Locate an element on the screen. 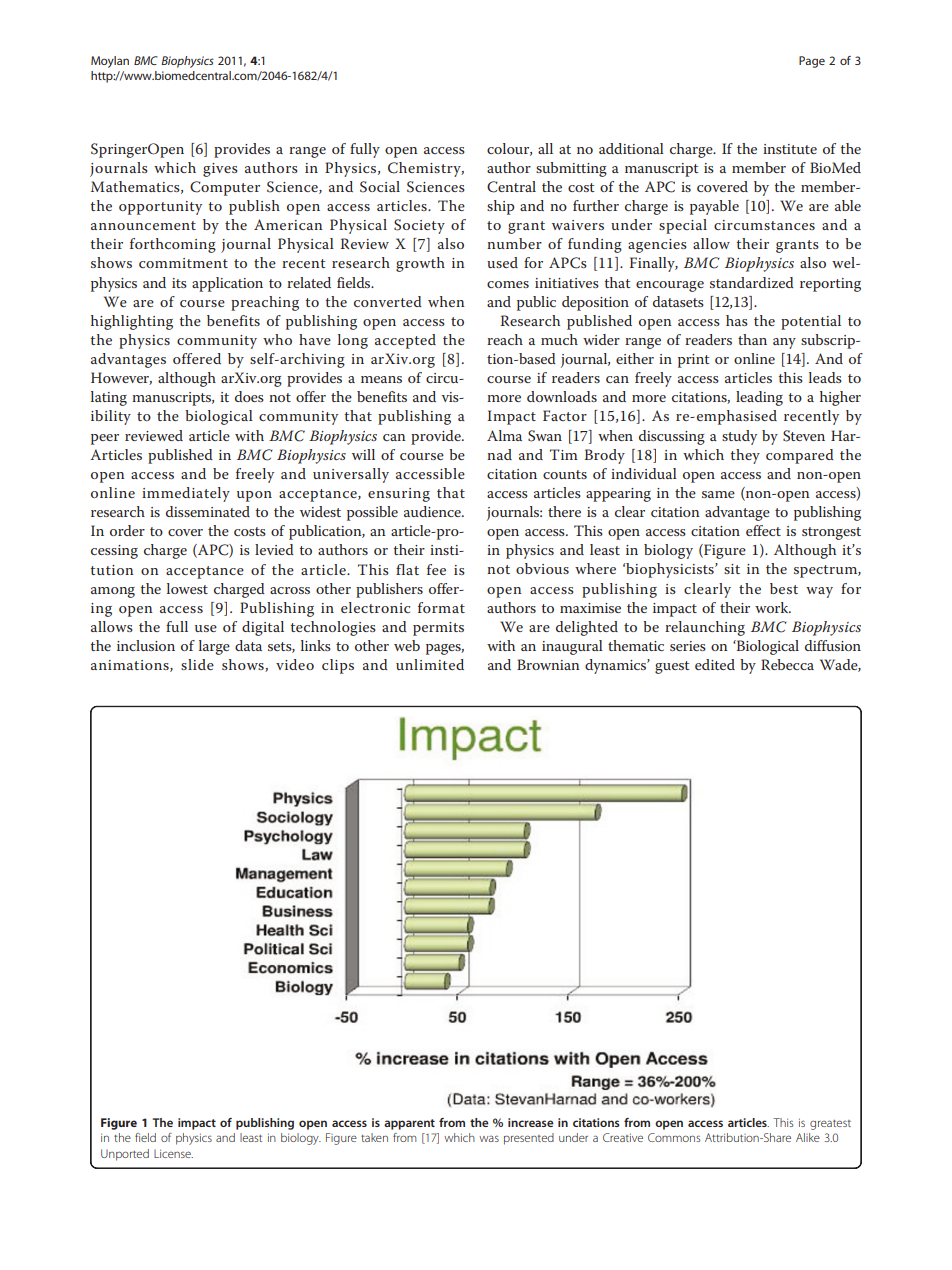  slide is located at coordinates (197, 664).
